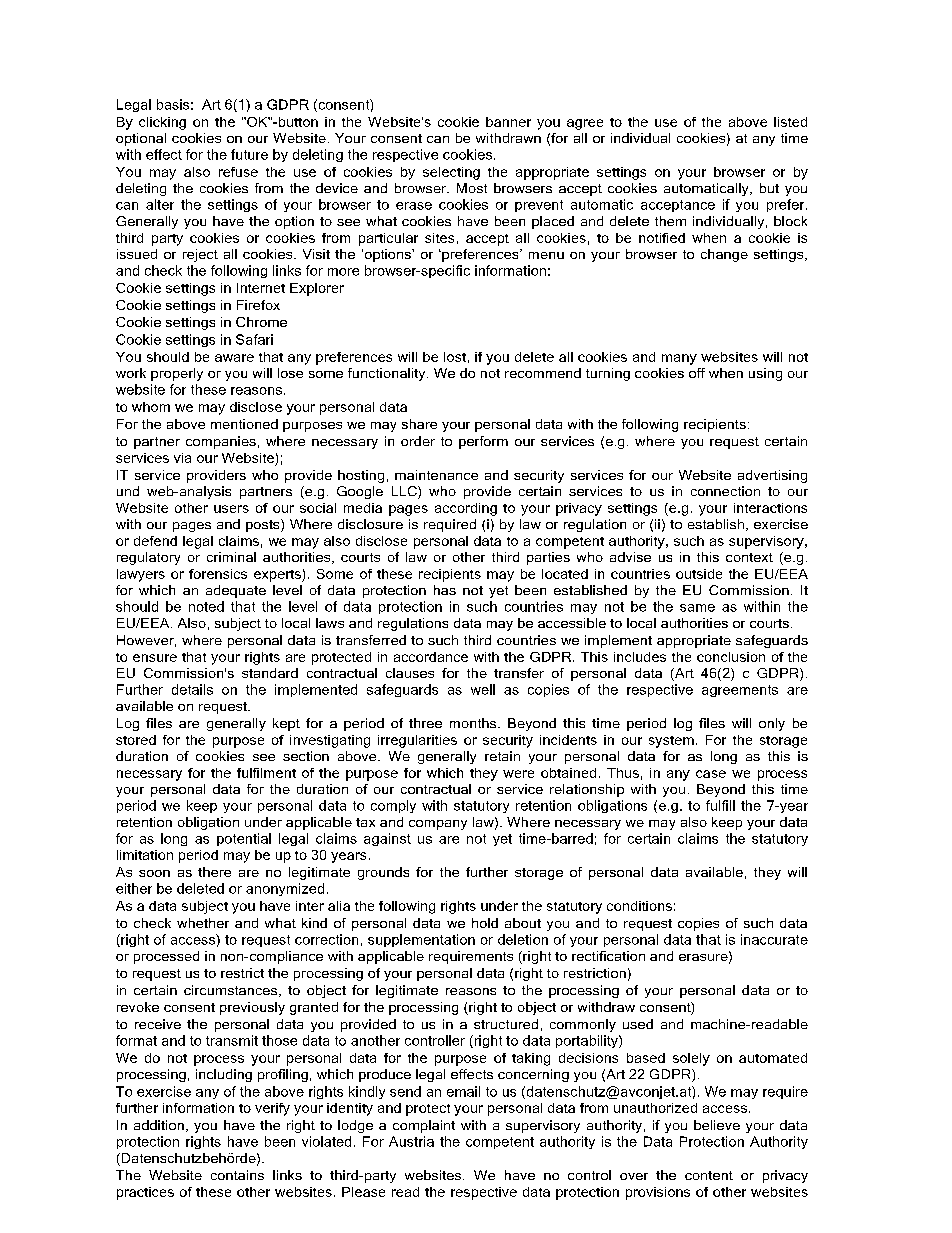  I want to click on content, so click(709, 1175).
